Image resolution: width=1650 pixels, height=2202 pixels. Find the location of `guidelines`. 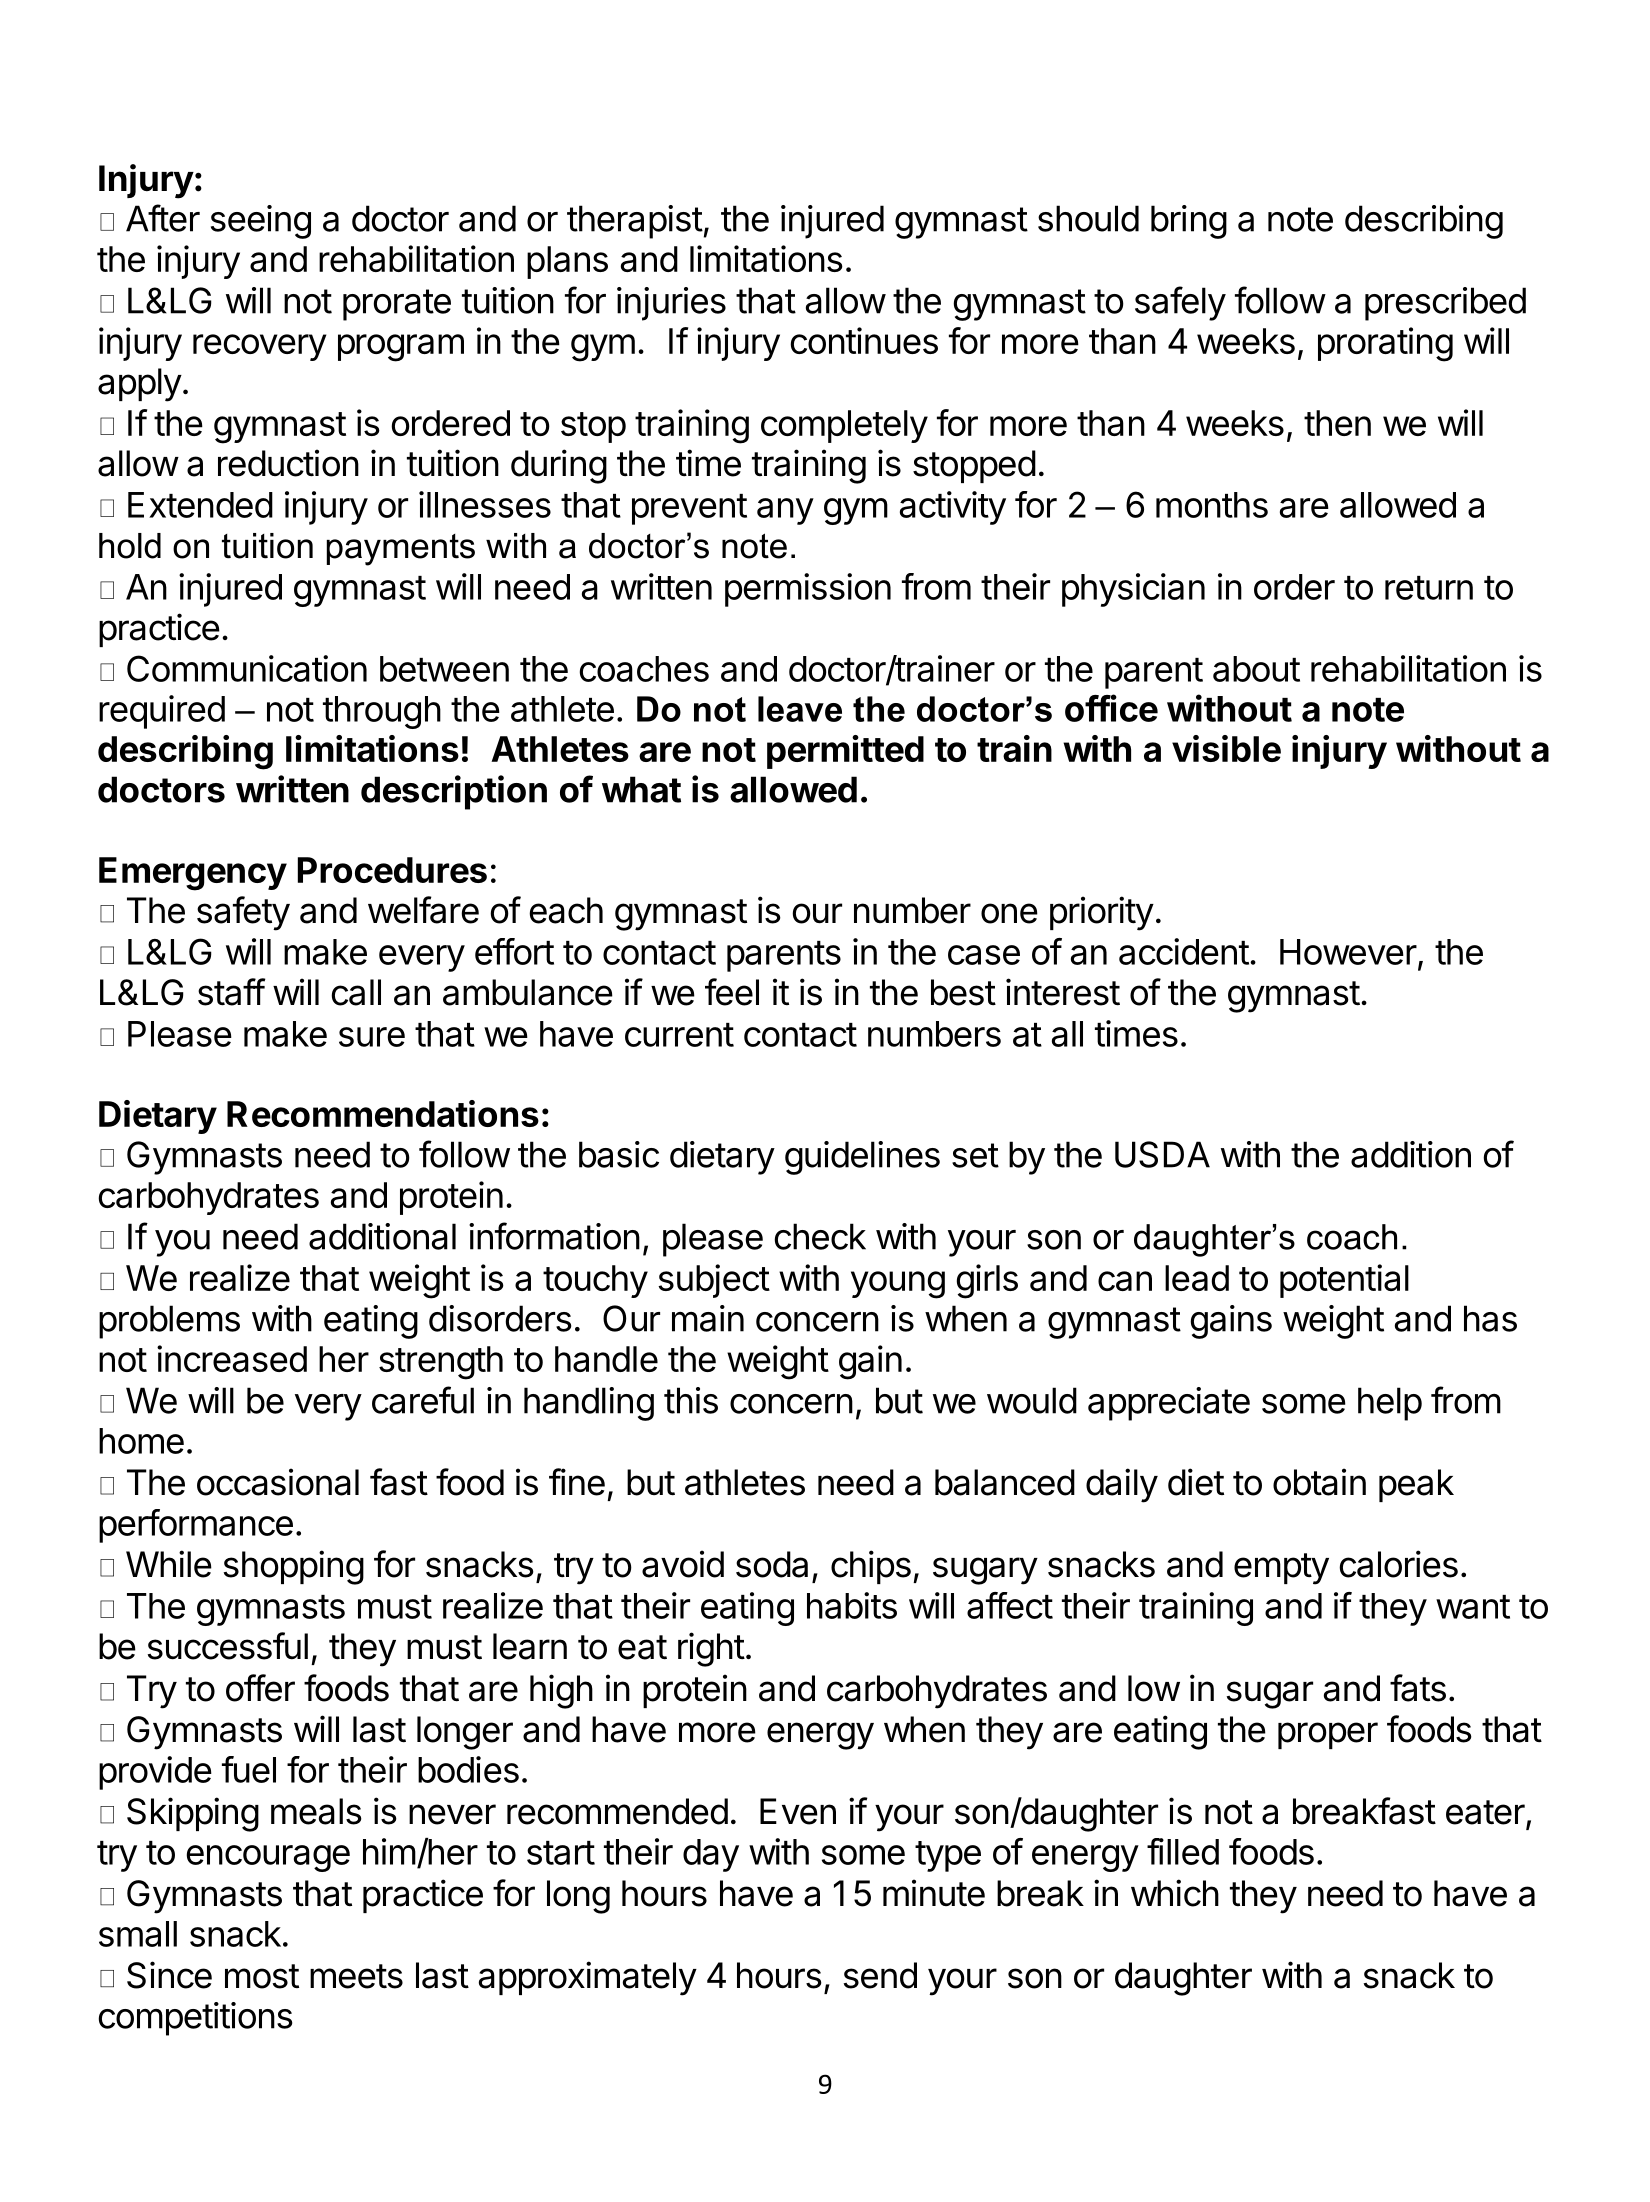

guidelines is located at coordinates (862, 1158).
